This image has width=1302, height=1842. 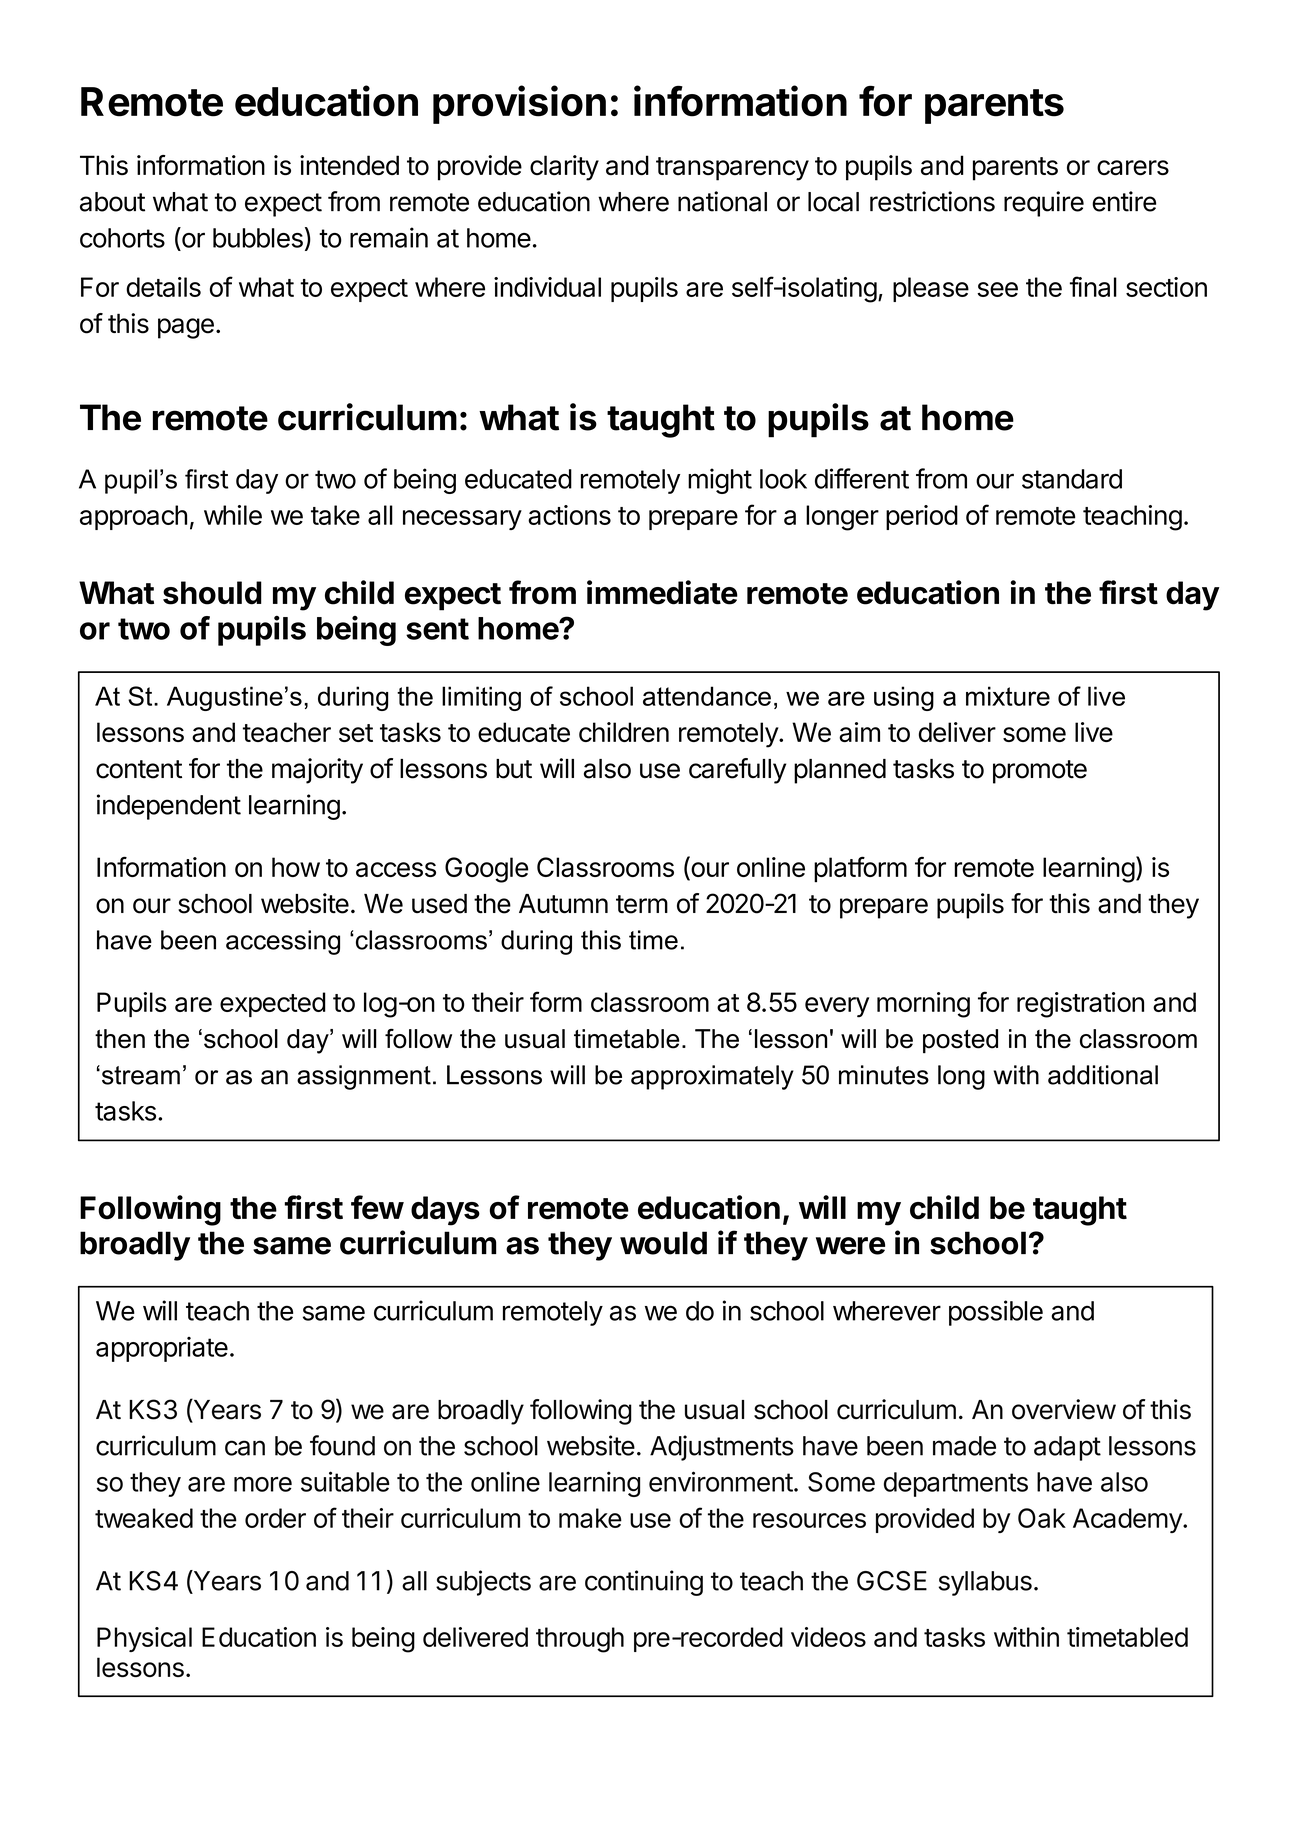 I want to click on approximately, so click(x=712, y=1077).
